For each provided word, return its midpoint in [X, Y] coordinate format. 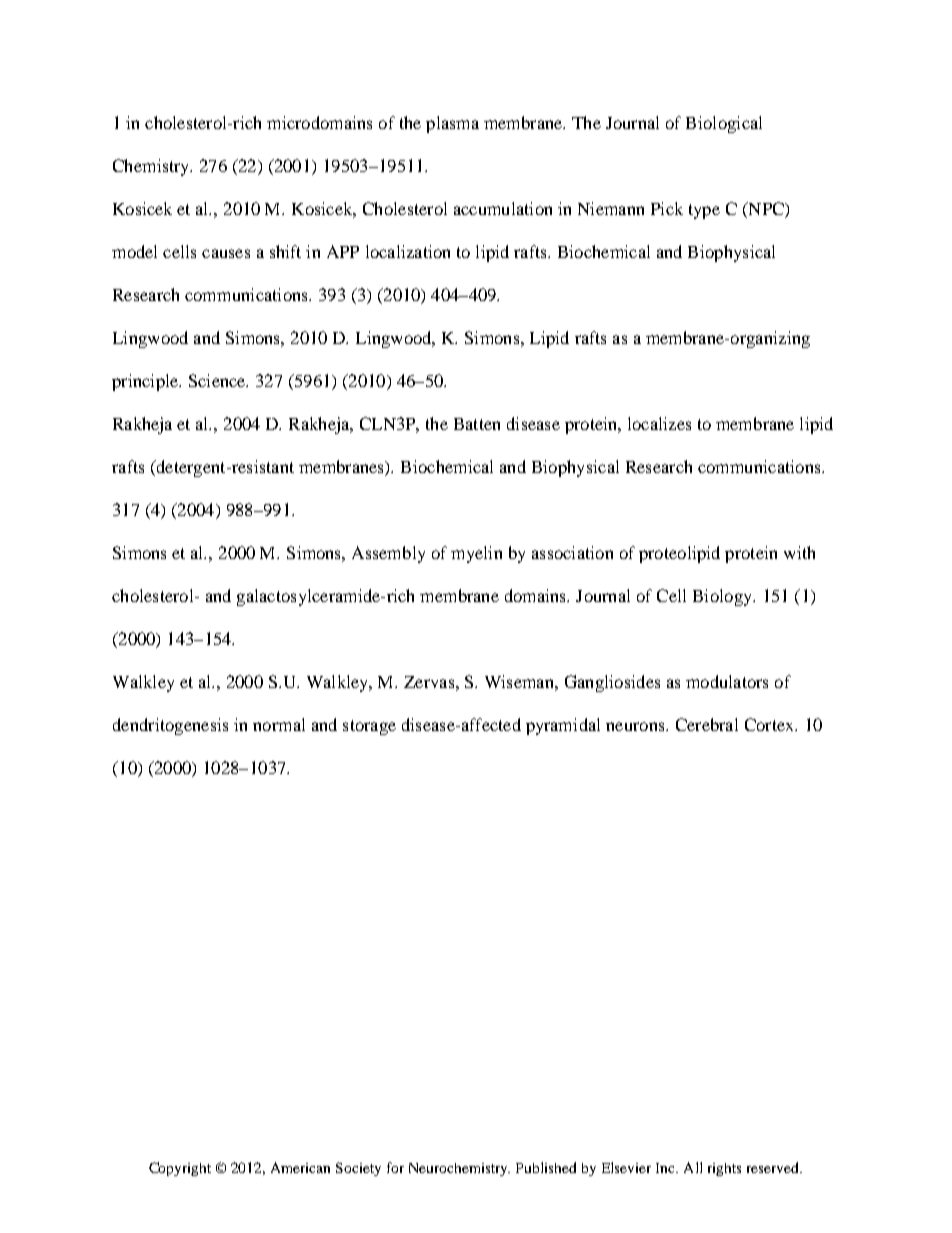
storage [369, 727]
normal [279, 724]
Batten [477, 424]
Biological [724, 124]
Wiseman [520, 681]
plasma [452, 124]
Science [218, 380]
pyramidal [563, 726]
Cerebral [707, 724]
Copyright [180, 1169]
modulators [727, 681]
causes [226, 253]
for [395, 1167]
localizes [659, 423]
